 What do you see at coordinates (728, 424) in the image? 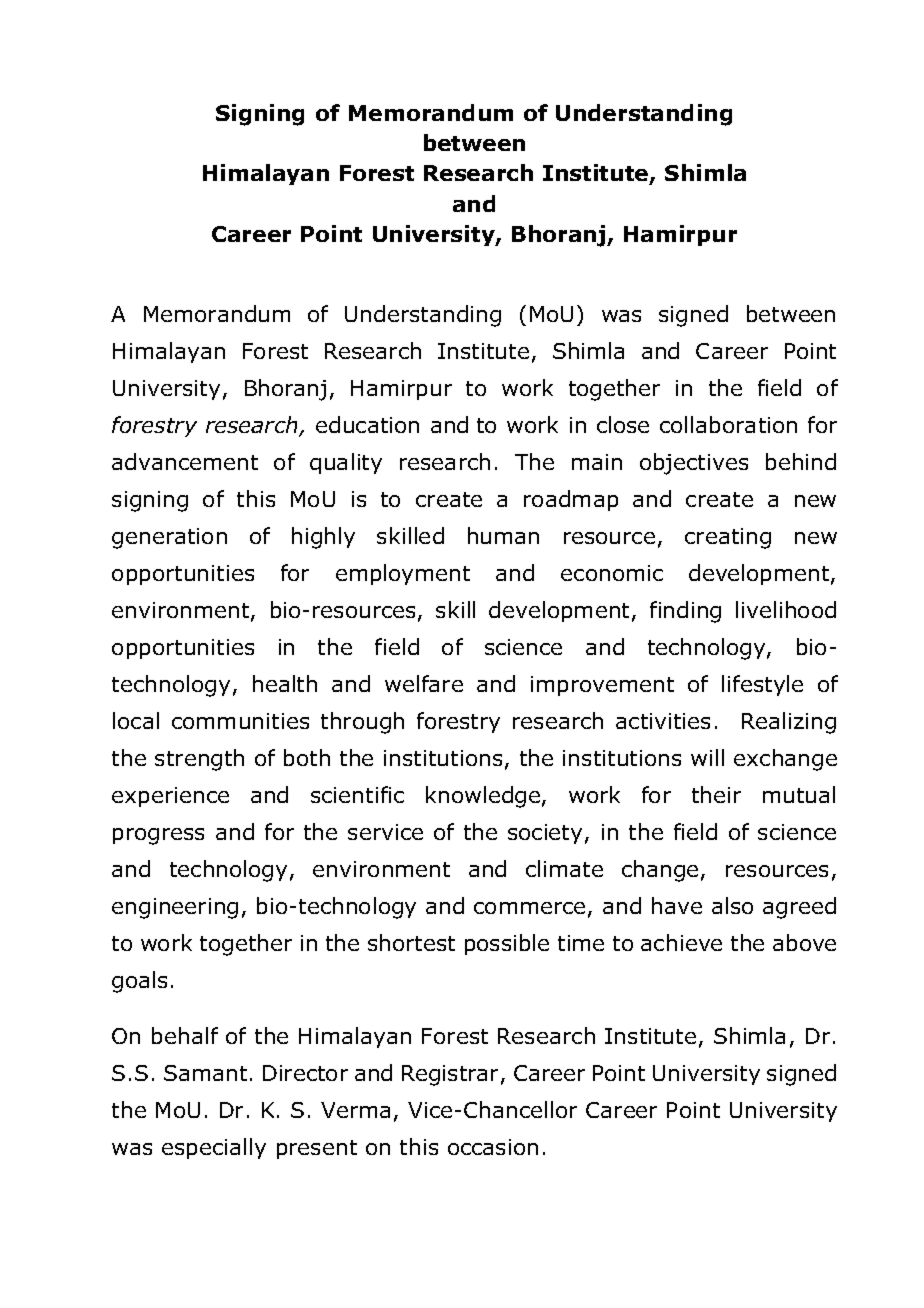
I see `collaboration` at bounding box center [728, 424].
